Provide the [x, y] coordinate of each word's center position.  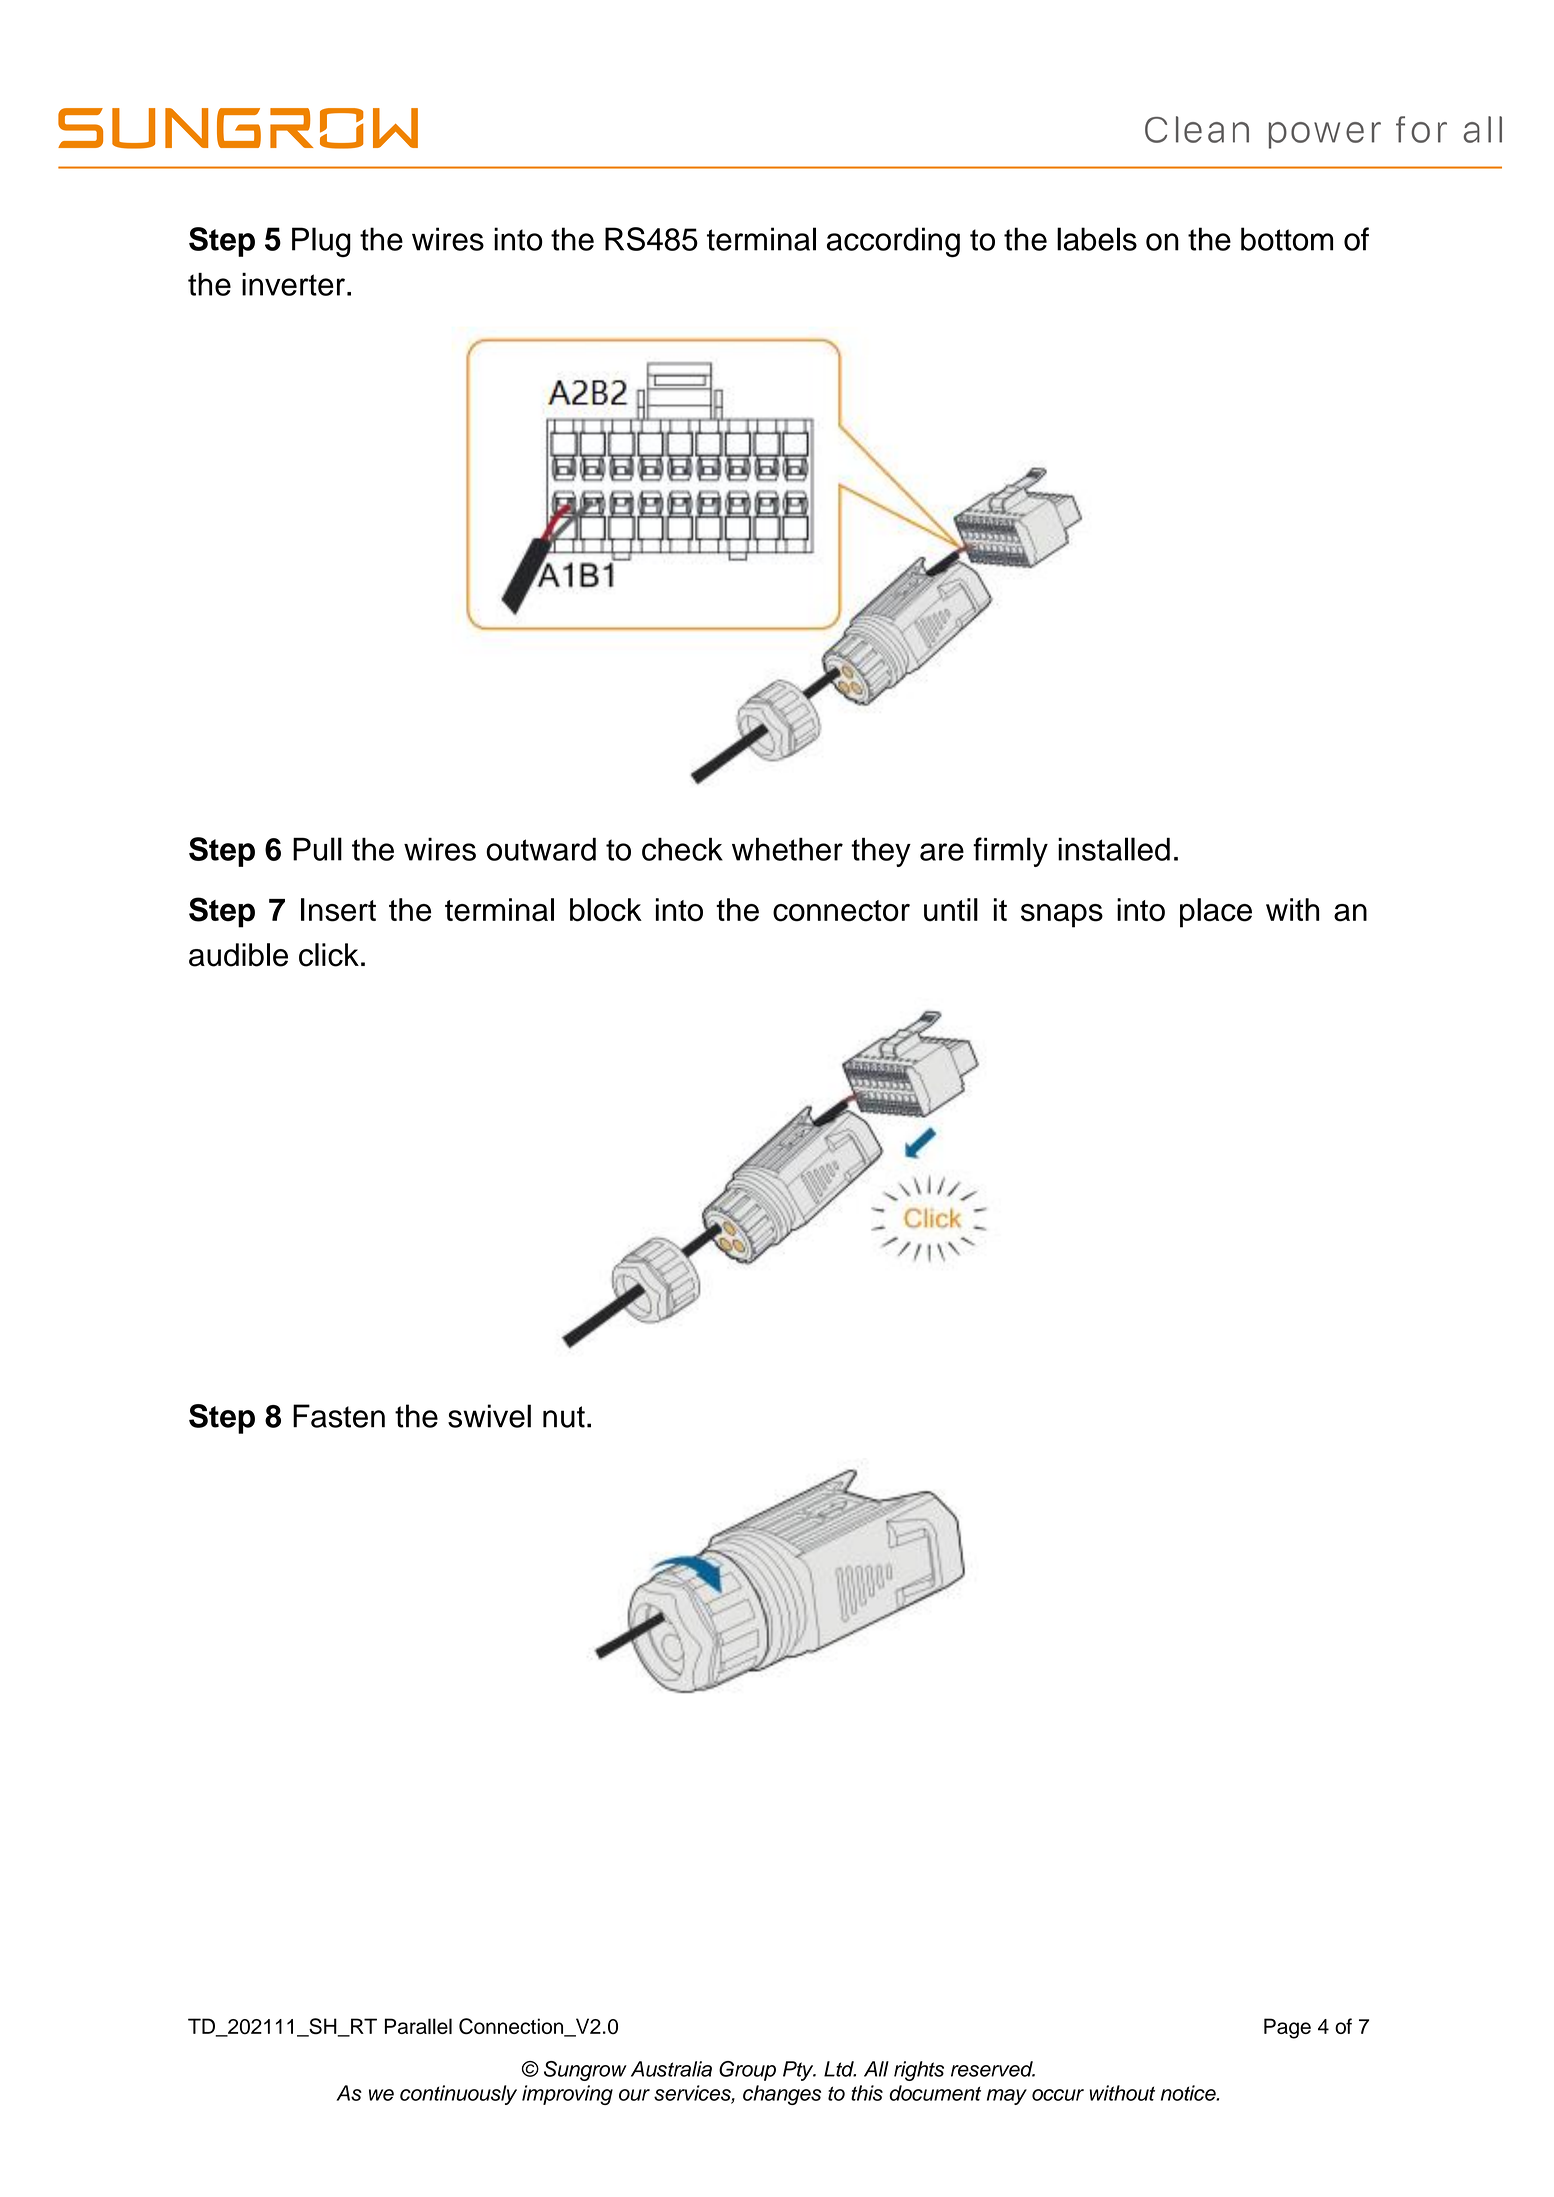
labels [1097, 239]
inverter [293, 284]
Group [747, 2071]
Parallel [418, 2026]
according [893, 242]
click [329, 955]
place [1216, 913]
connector [841, 911]
